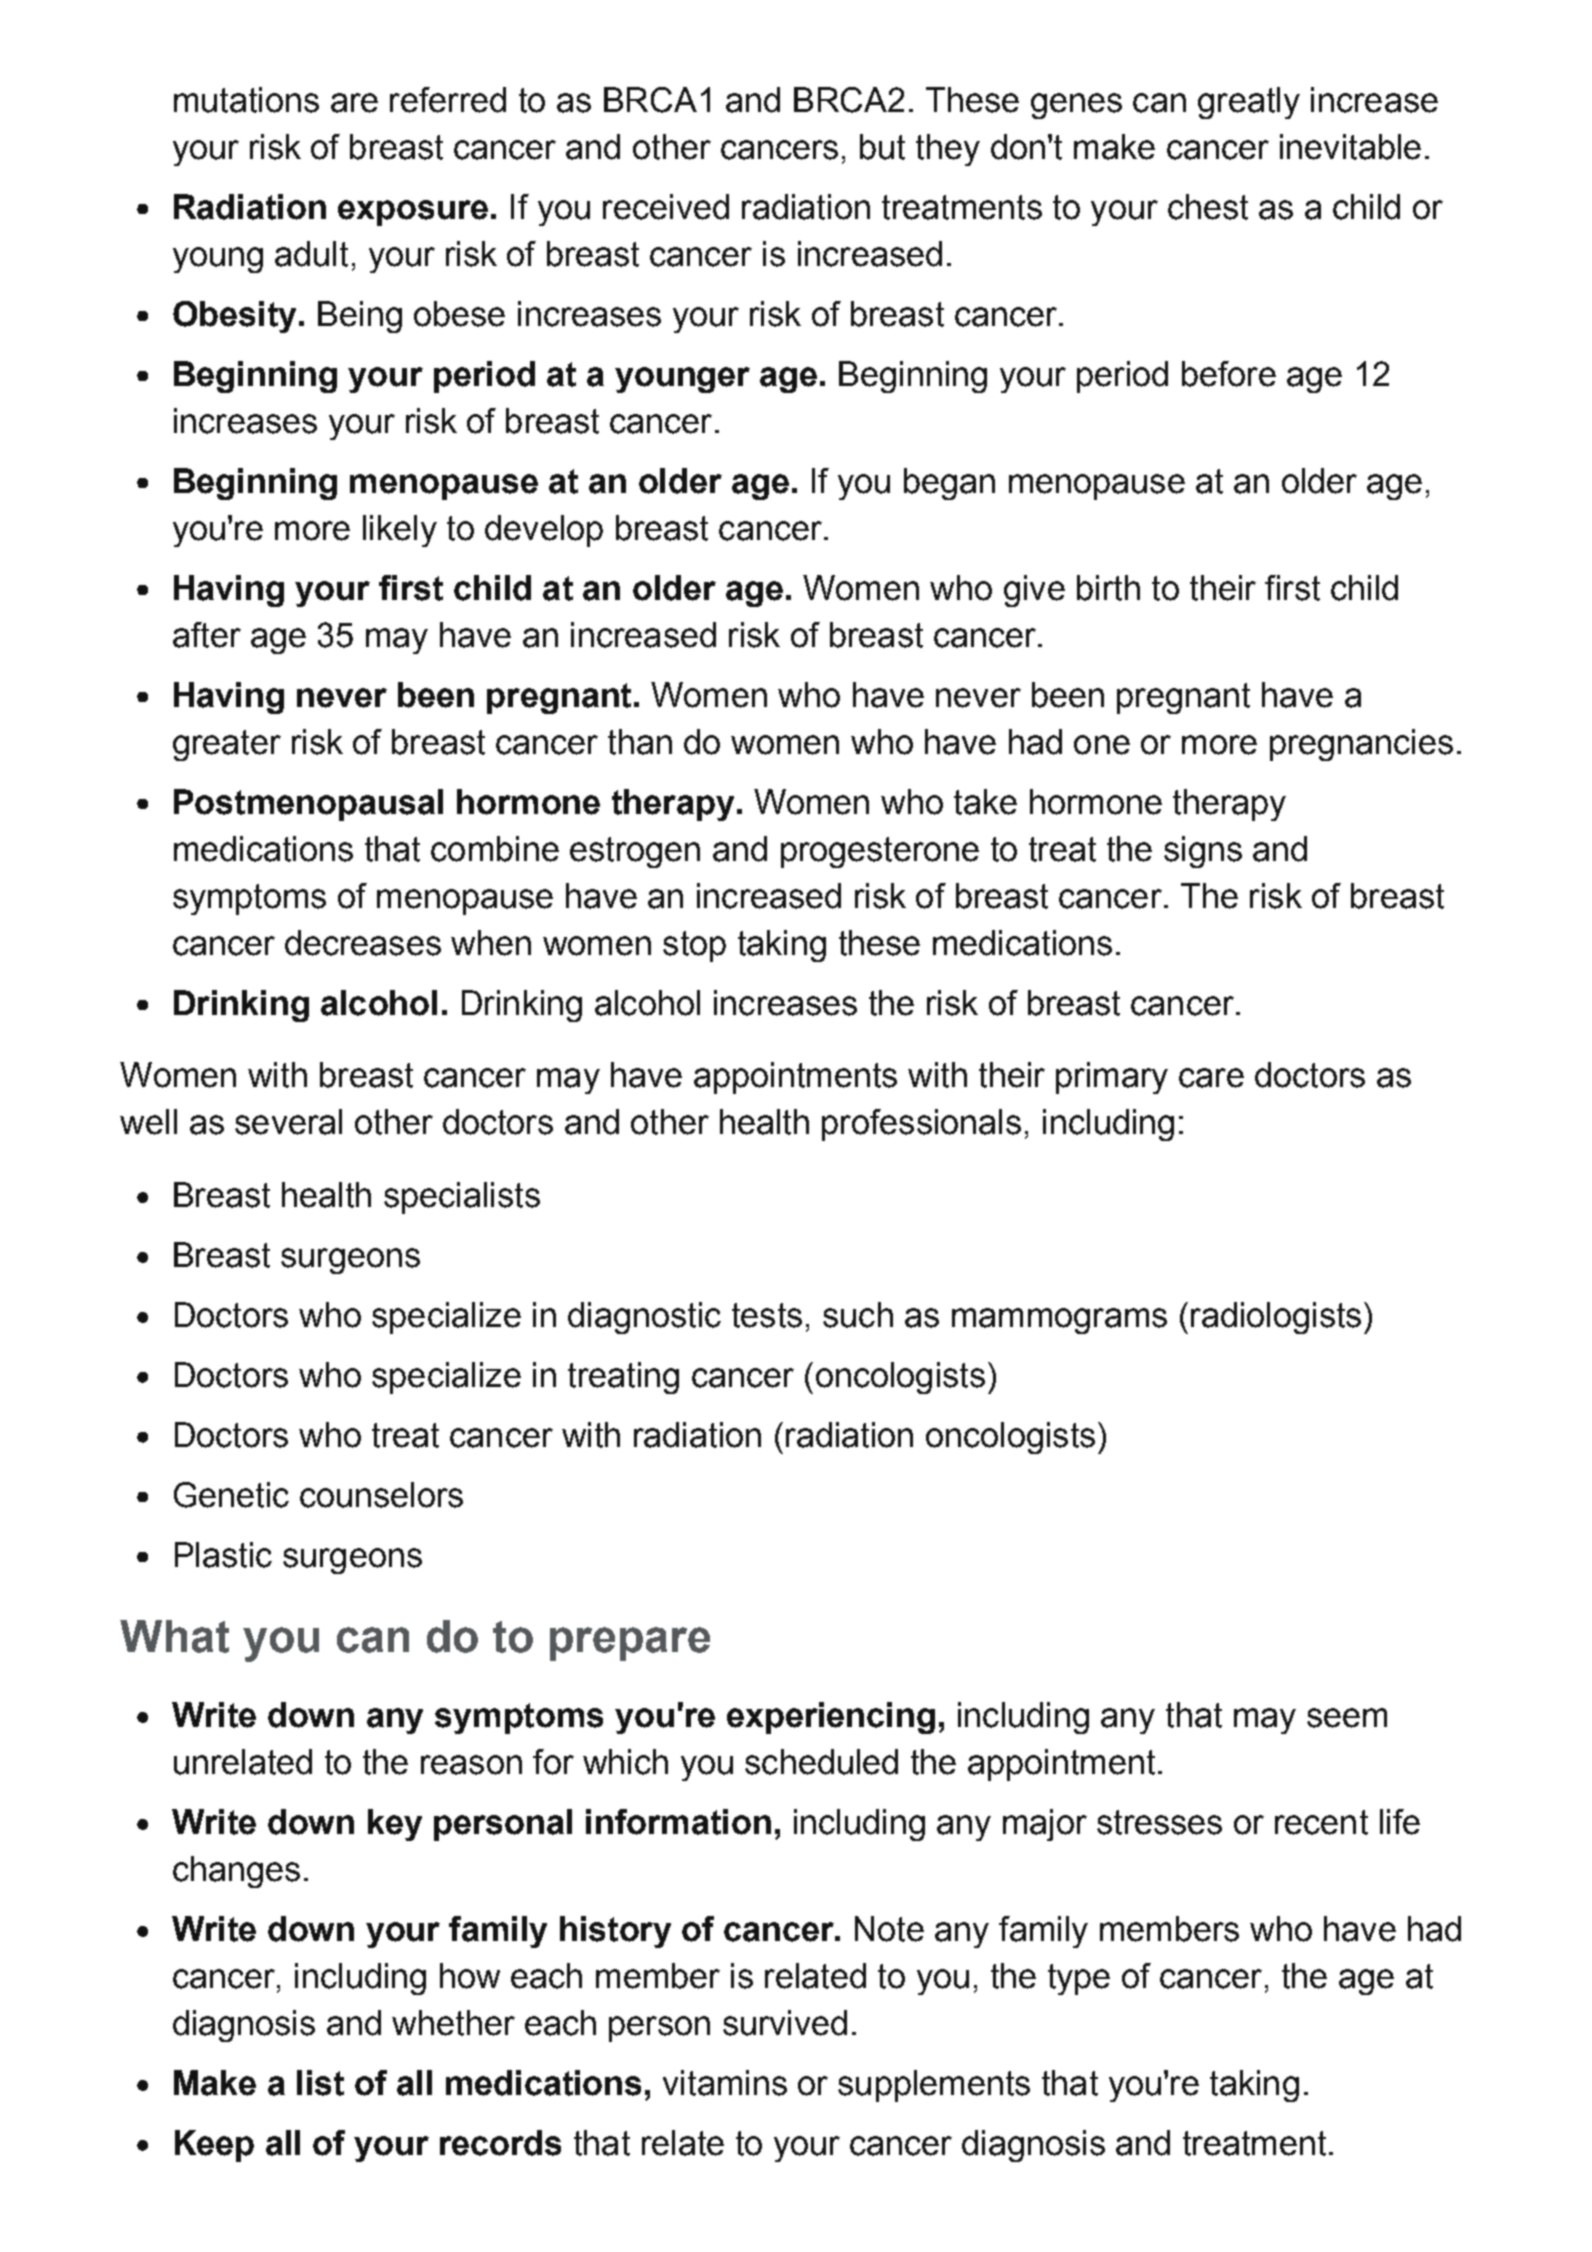  Describe the element at coordinates (214, 2146) in the document. I see `Keep` at that location.
